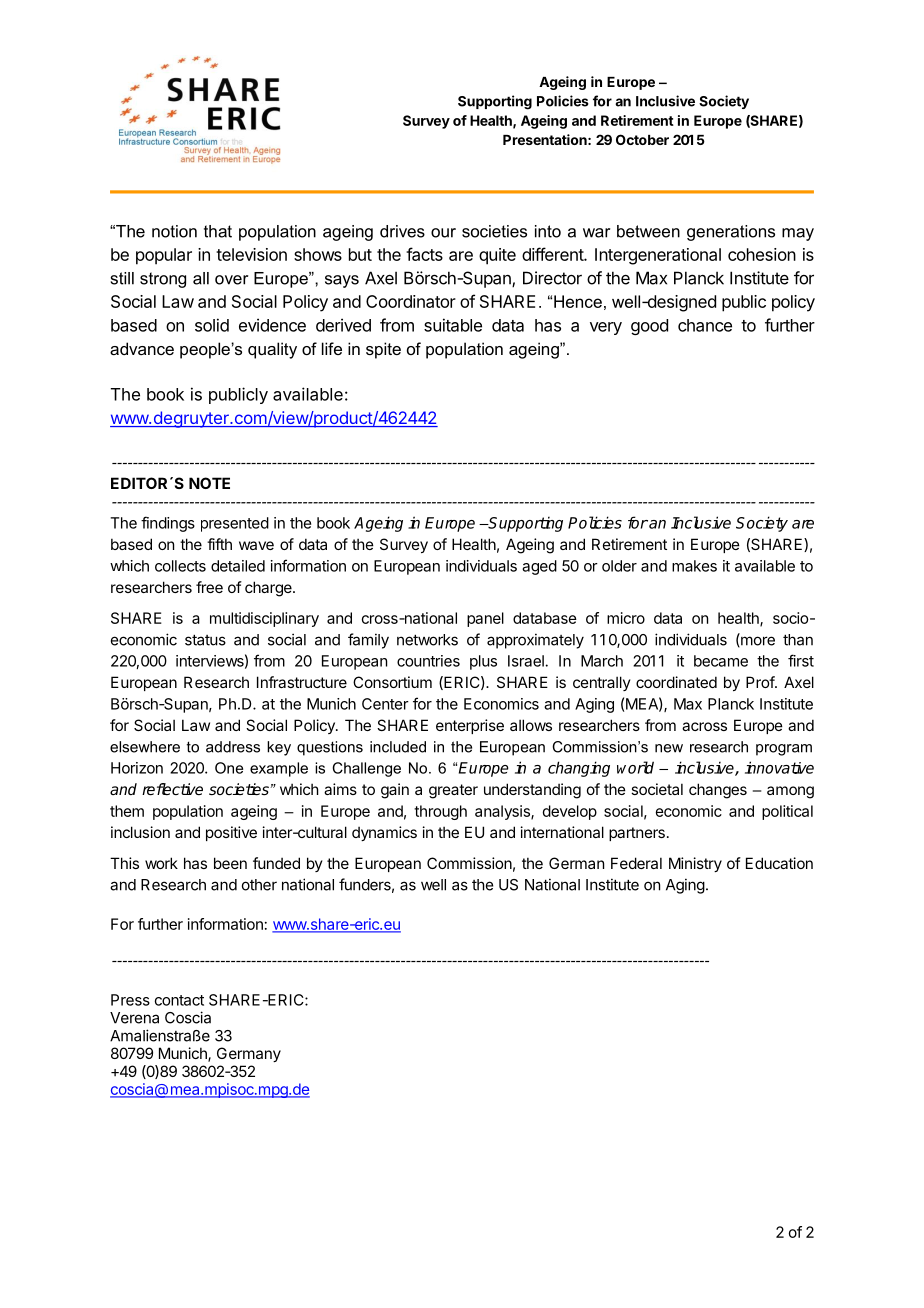  What do you see at coordinates (384, 833) in the screenshot?
I see `dynamics` at bounding box center [384, 833].
